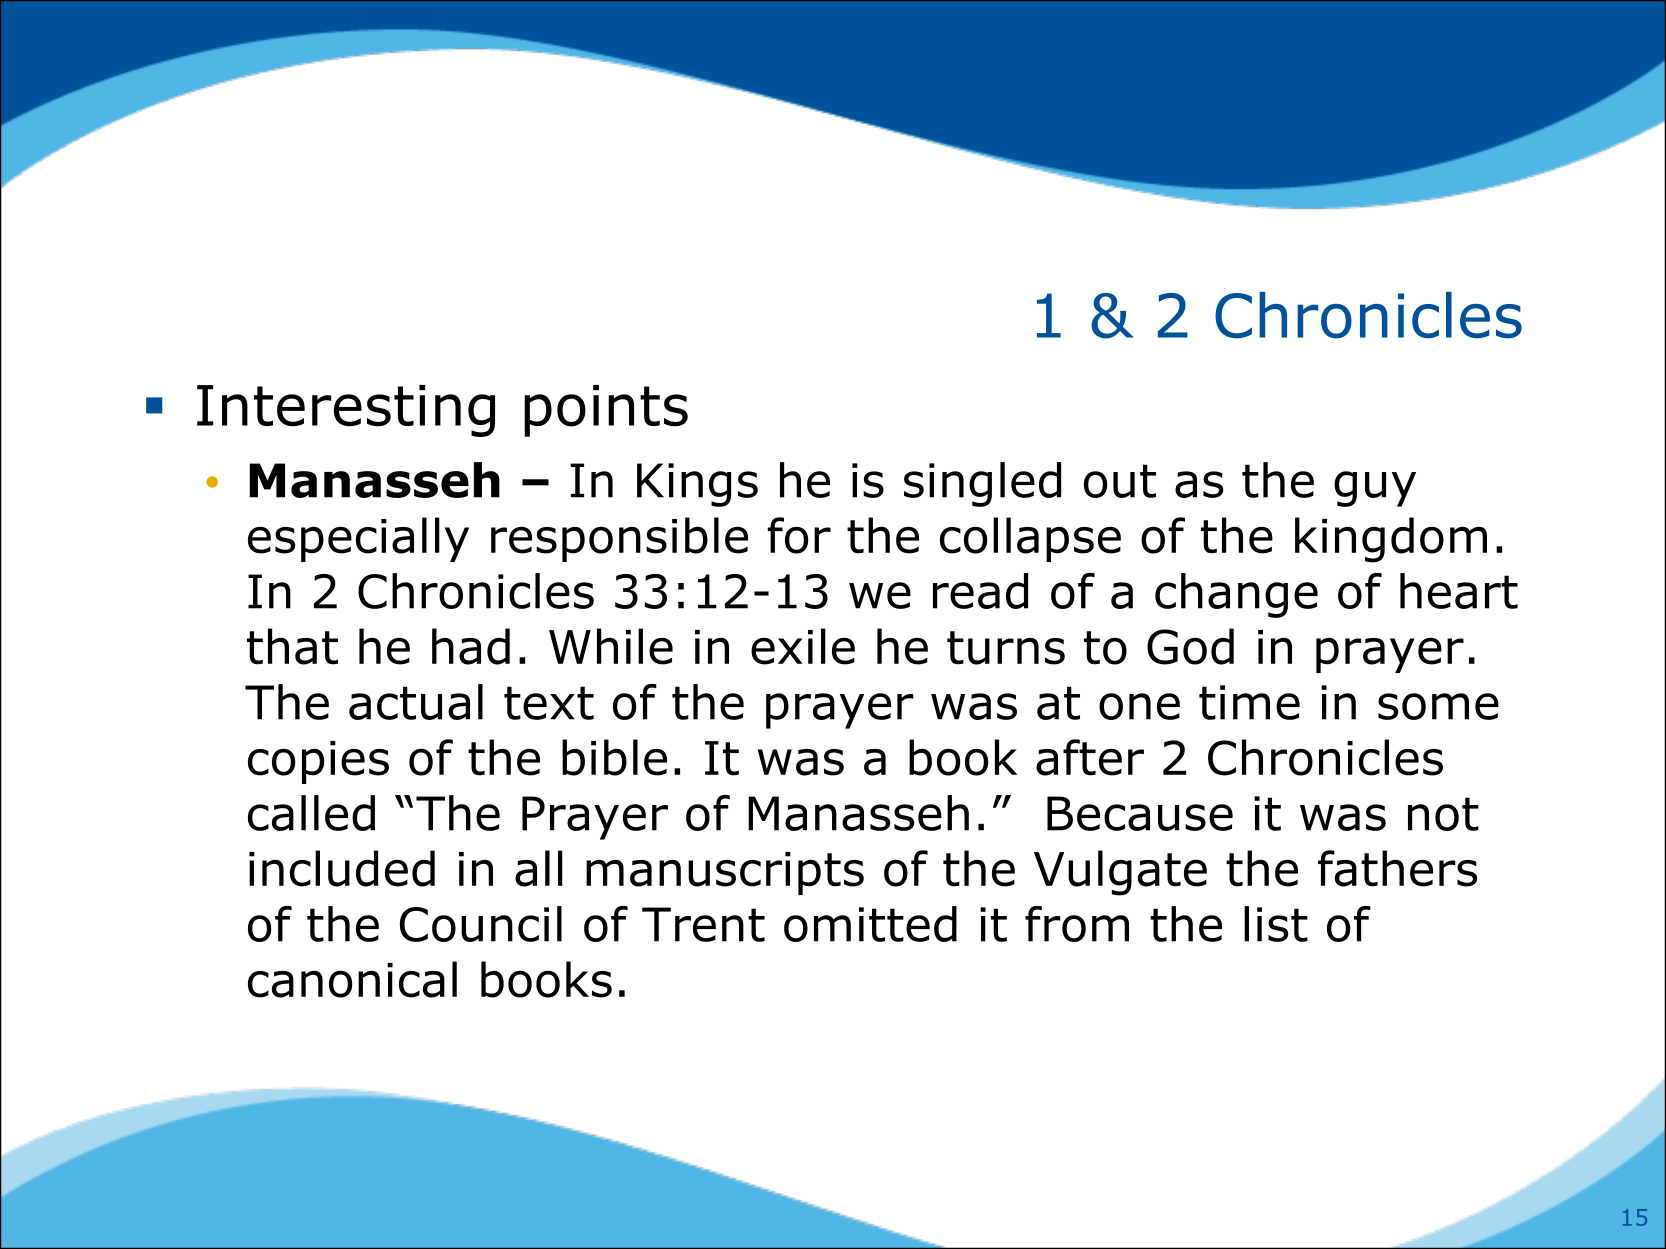 This screenshot has width=1666, height=1249. I want to click on actual, so click(416, 702).
